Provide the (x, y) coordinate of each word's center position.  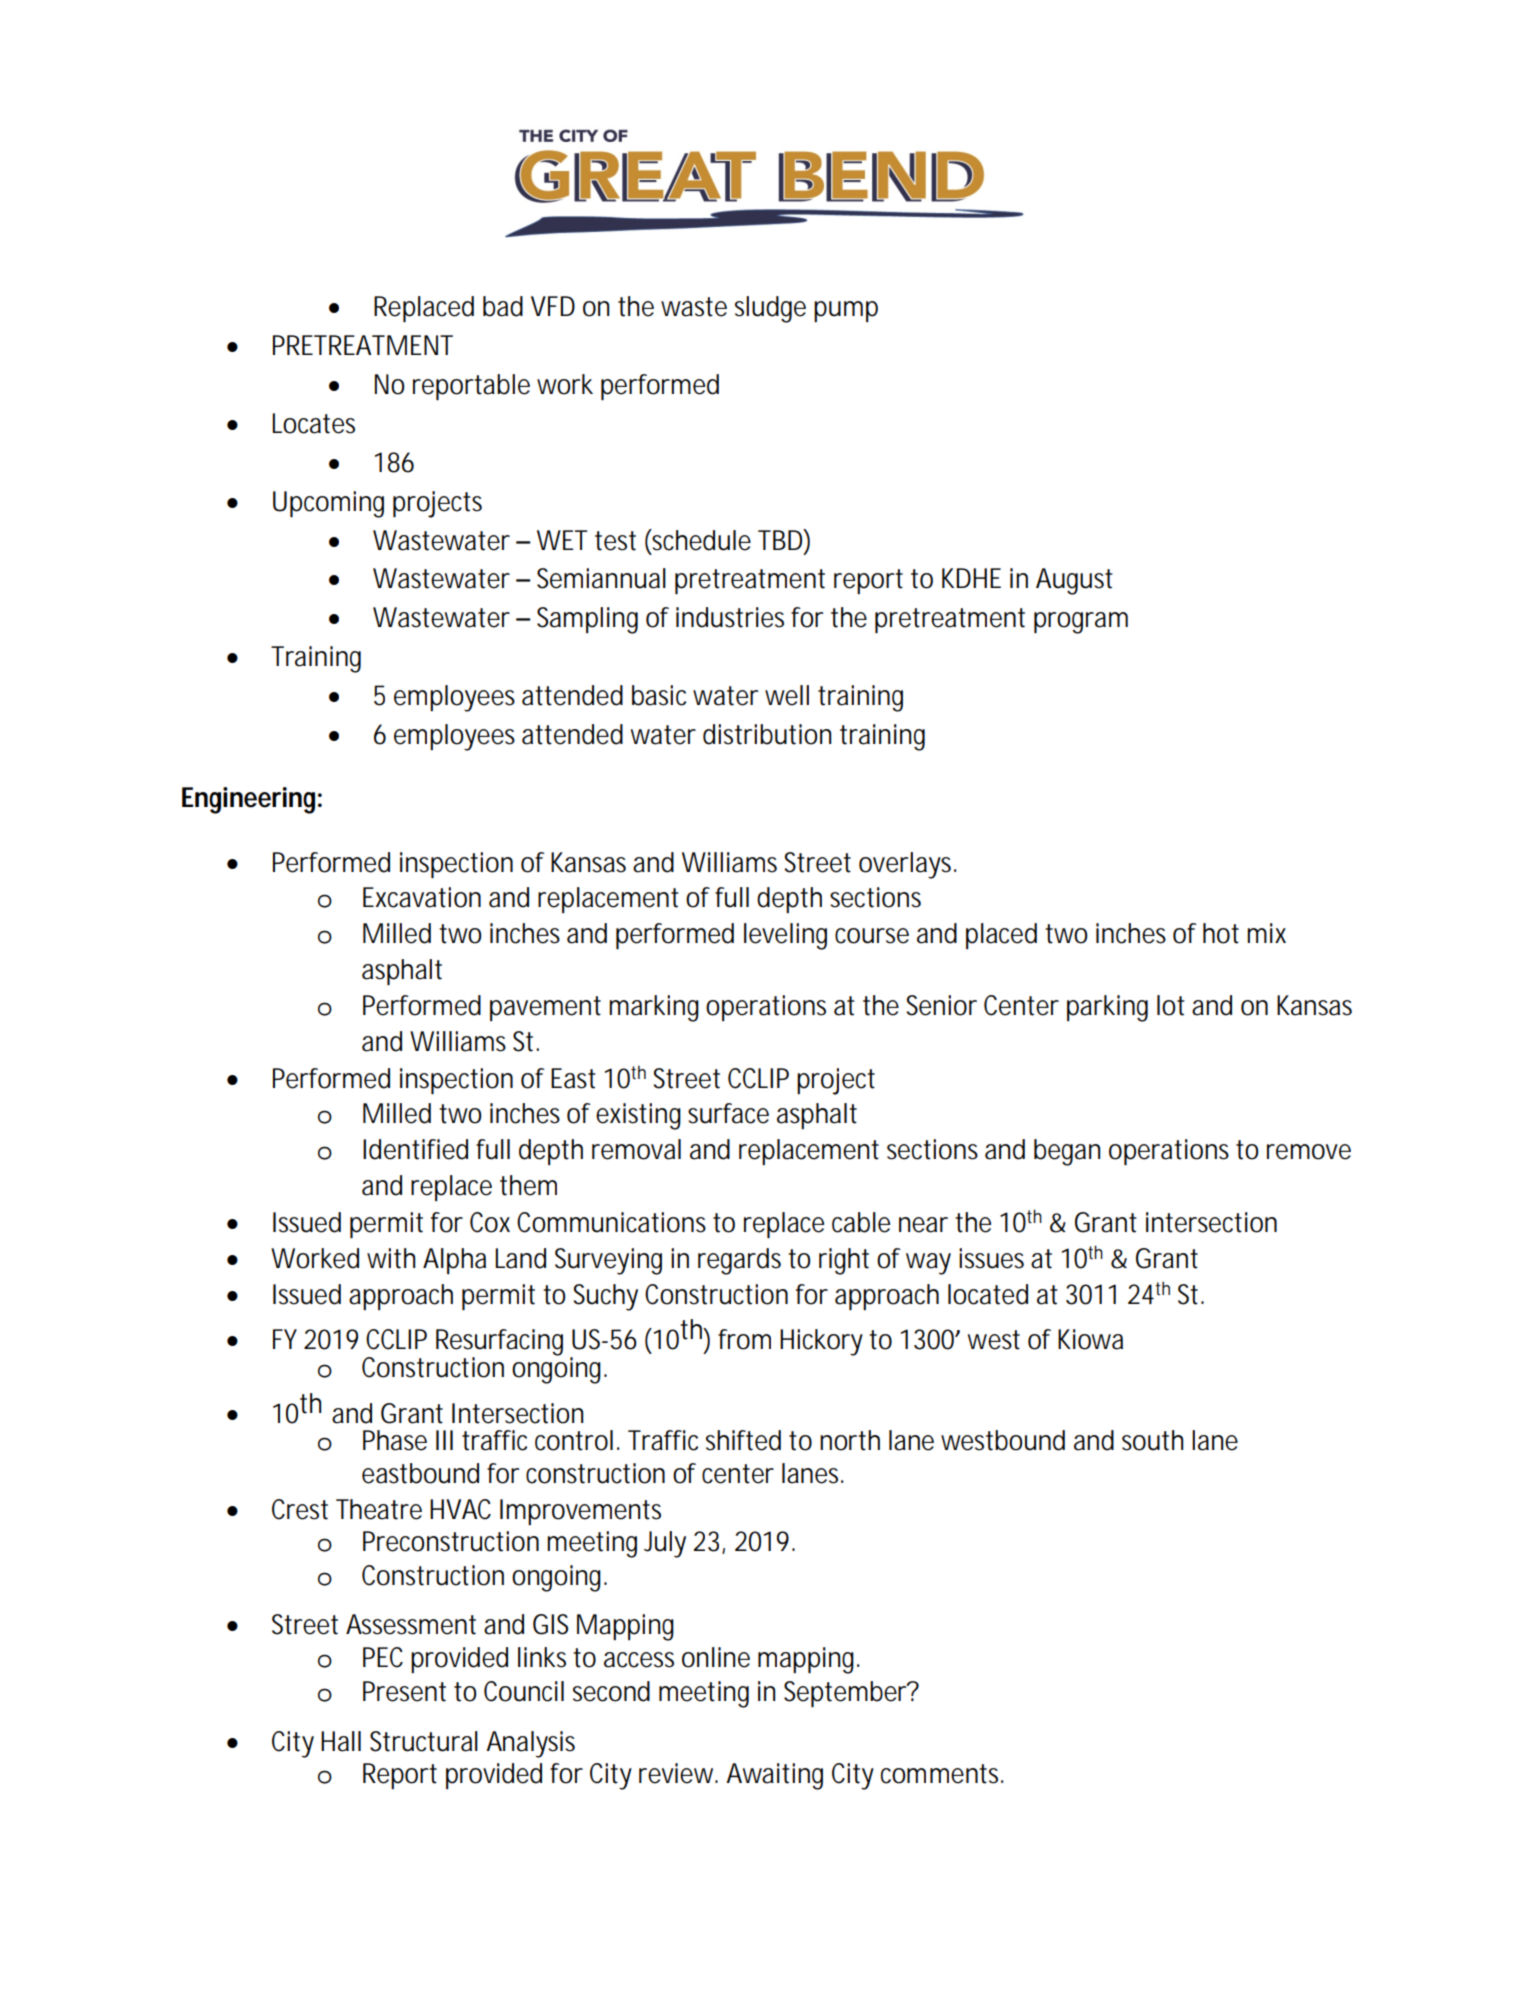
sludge (770, 309)
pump (846, 311)
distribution (767, 734)
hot (1221, 933)
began (1067, 1152)
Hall (341, 1741)
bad (503, 306)
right (844, 1261)
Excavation (422, 897)
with (391, 1258)
